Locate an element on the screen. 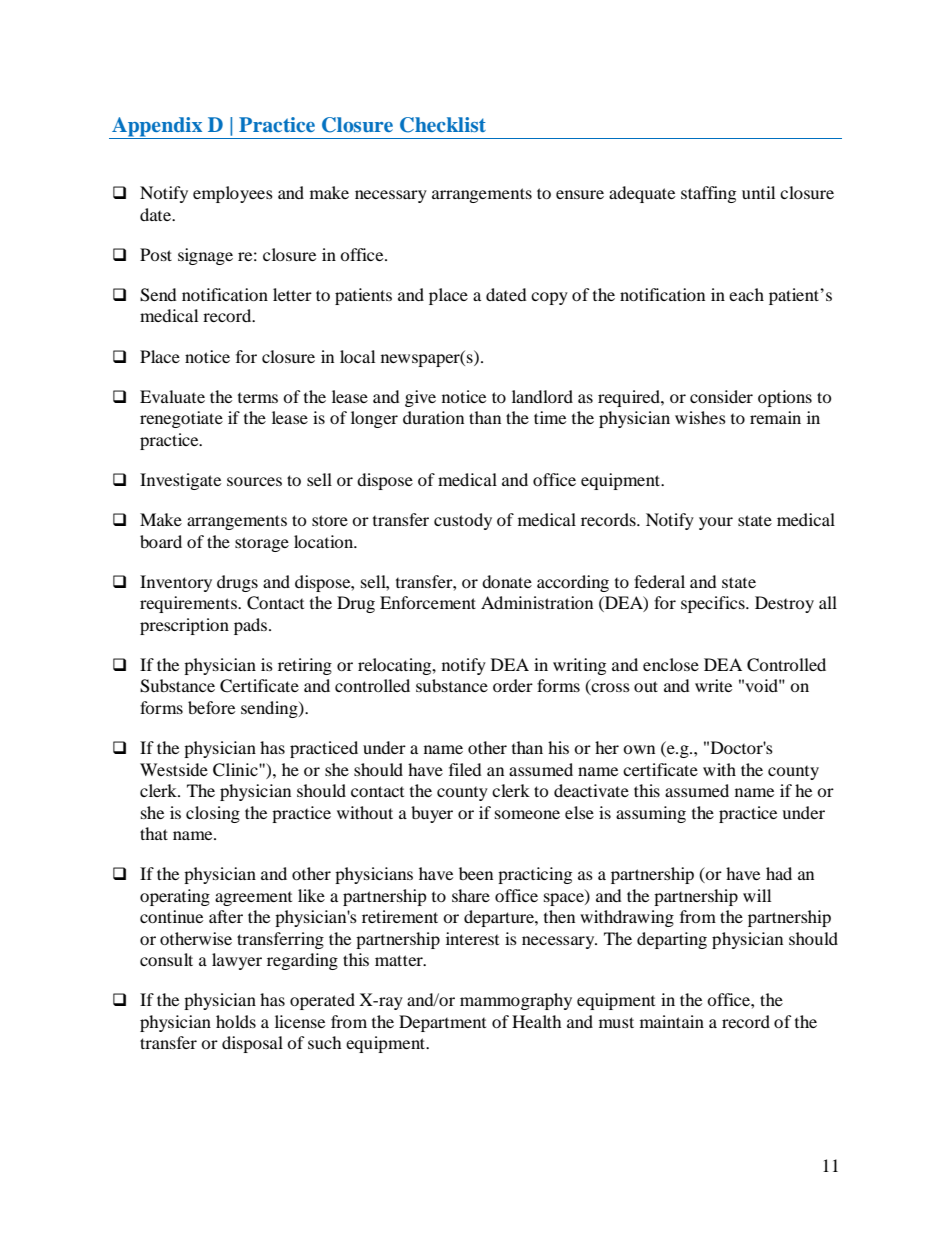 The width and height of the screenshot is (952, 1233). filed is located at coordinates (465, 769).
